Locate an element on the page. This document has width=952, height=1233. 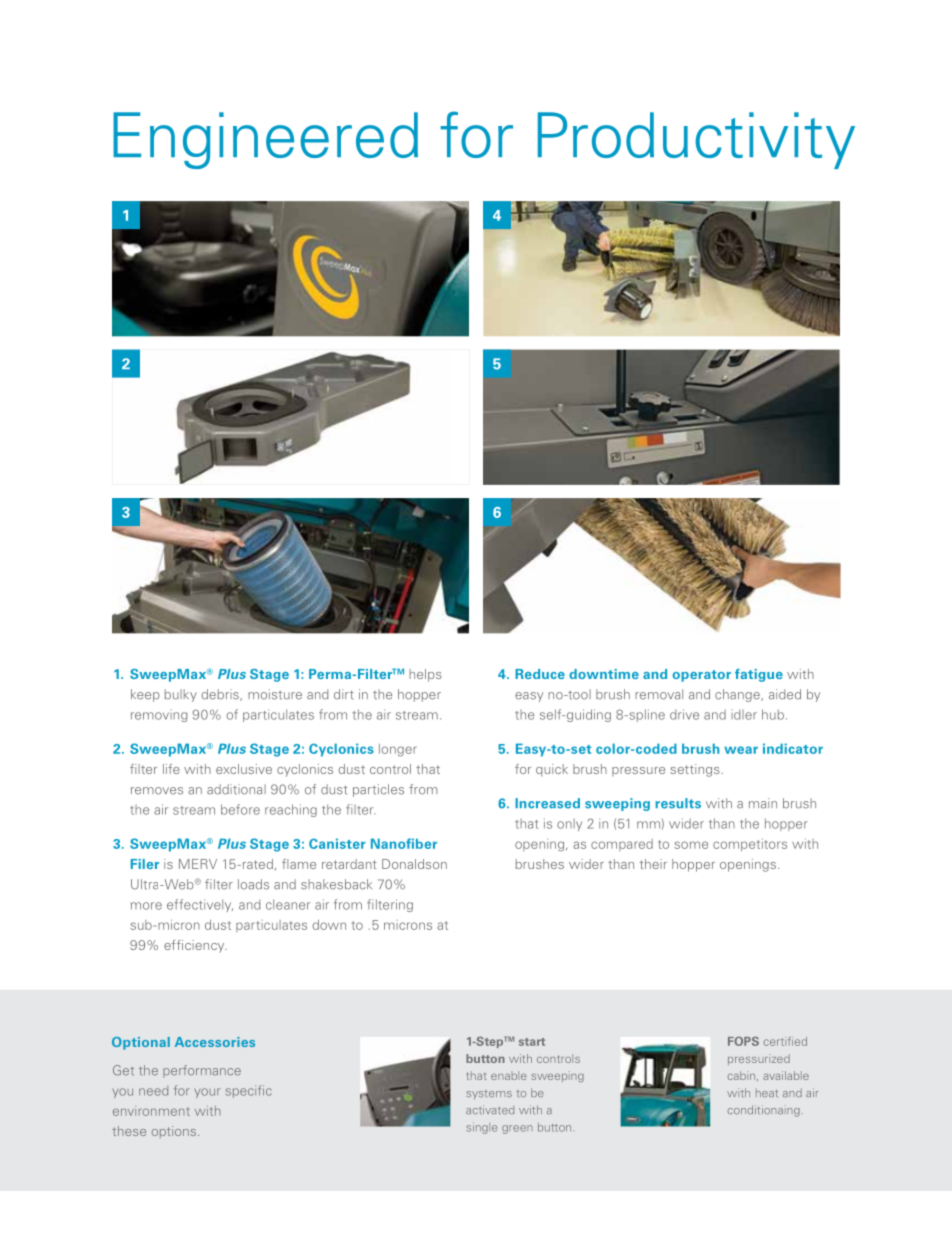
heat is located at coordinates (767, 1093).
